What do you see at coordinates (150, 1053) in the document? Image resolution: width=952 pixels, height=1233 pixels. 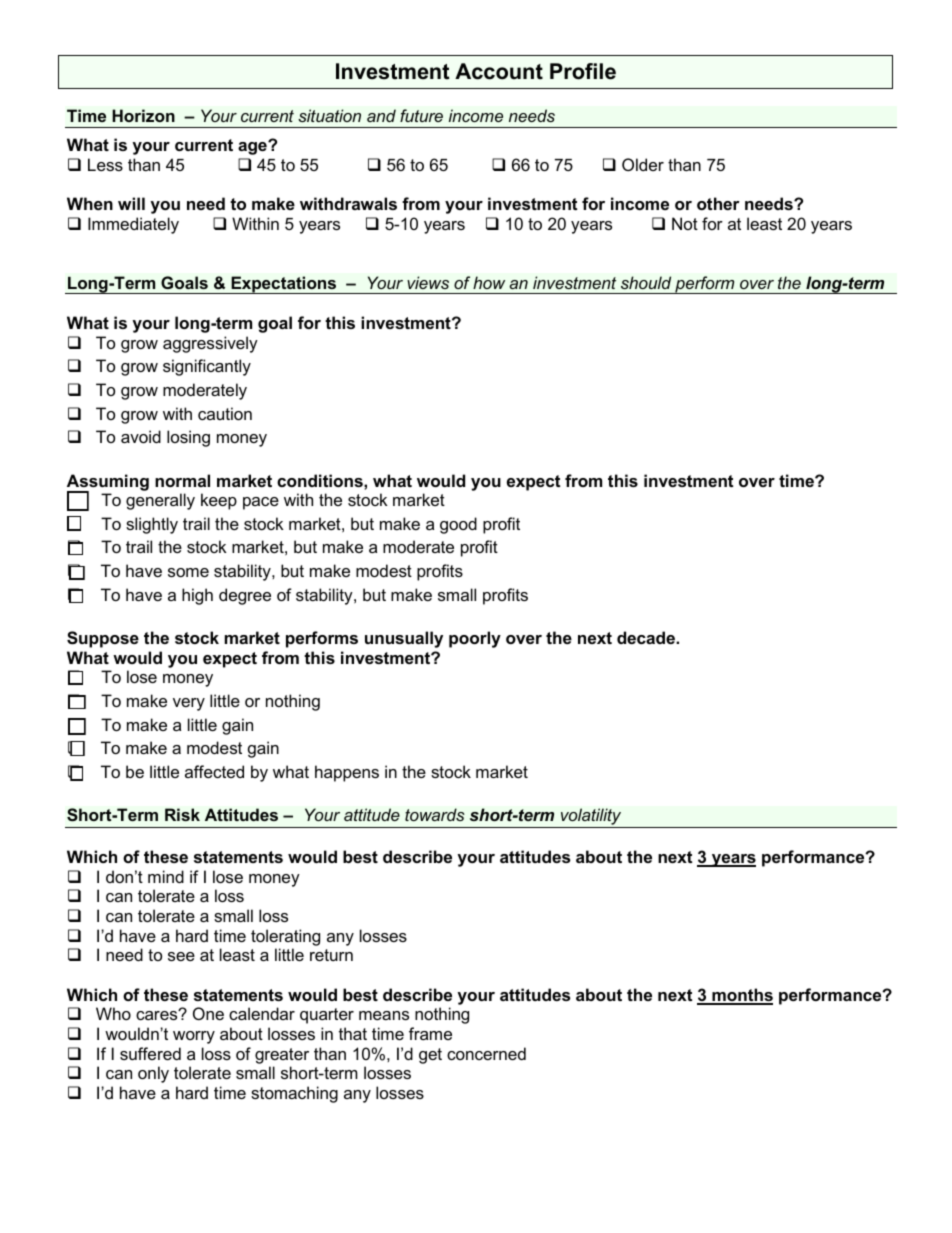 I see `suffered` at bounding box center [150, 1053].
